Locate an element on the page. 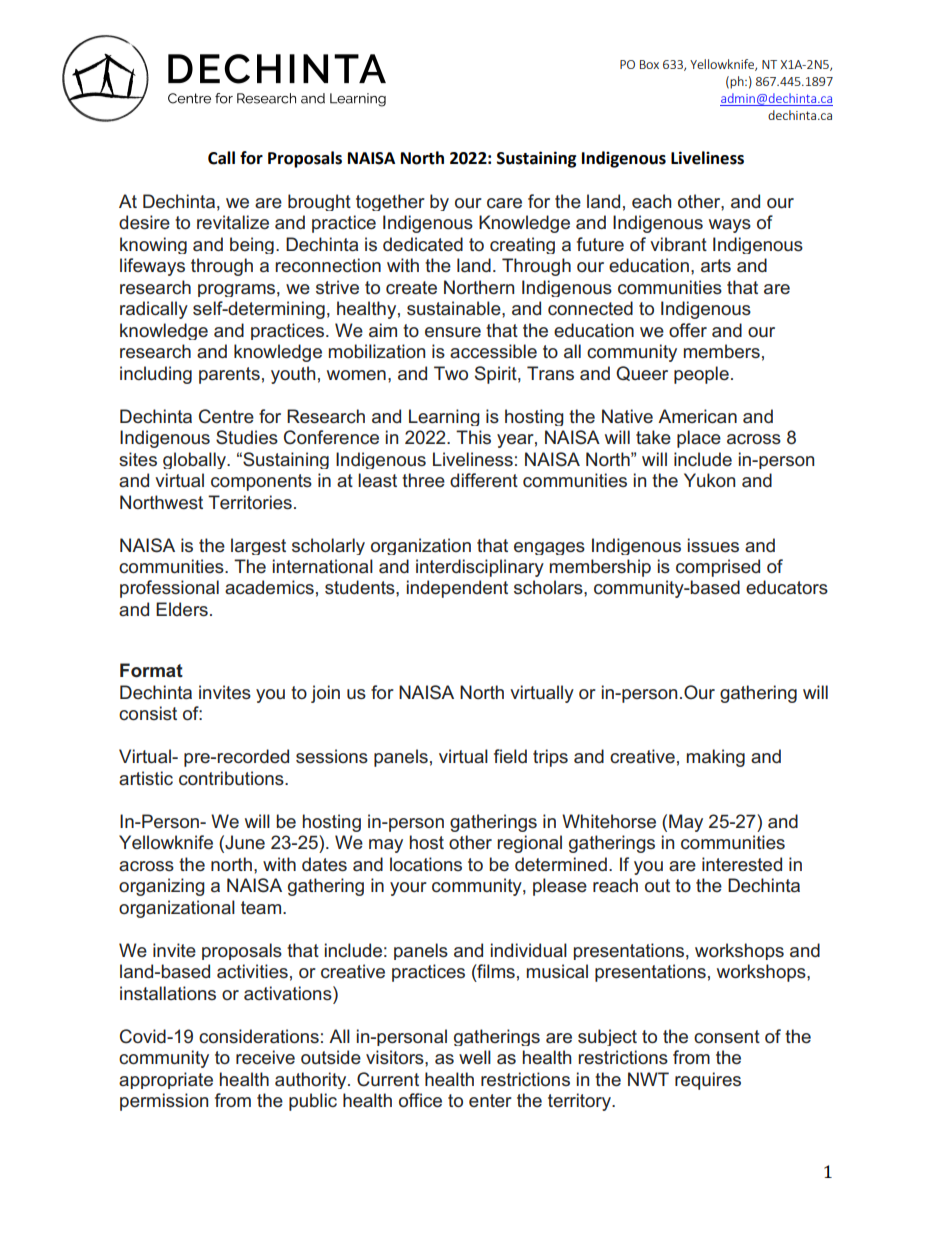  requires is located at coordinates (708, 1081).
